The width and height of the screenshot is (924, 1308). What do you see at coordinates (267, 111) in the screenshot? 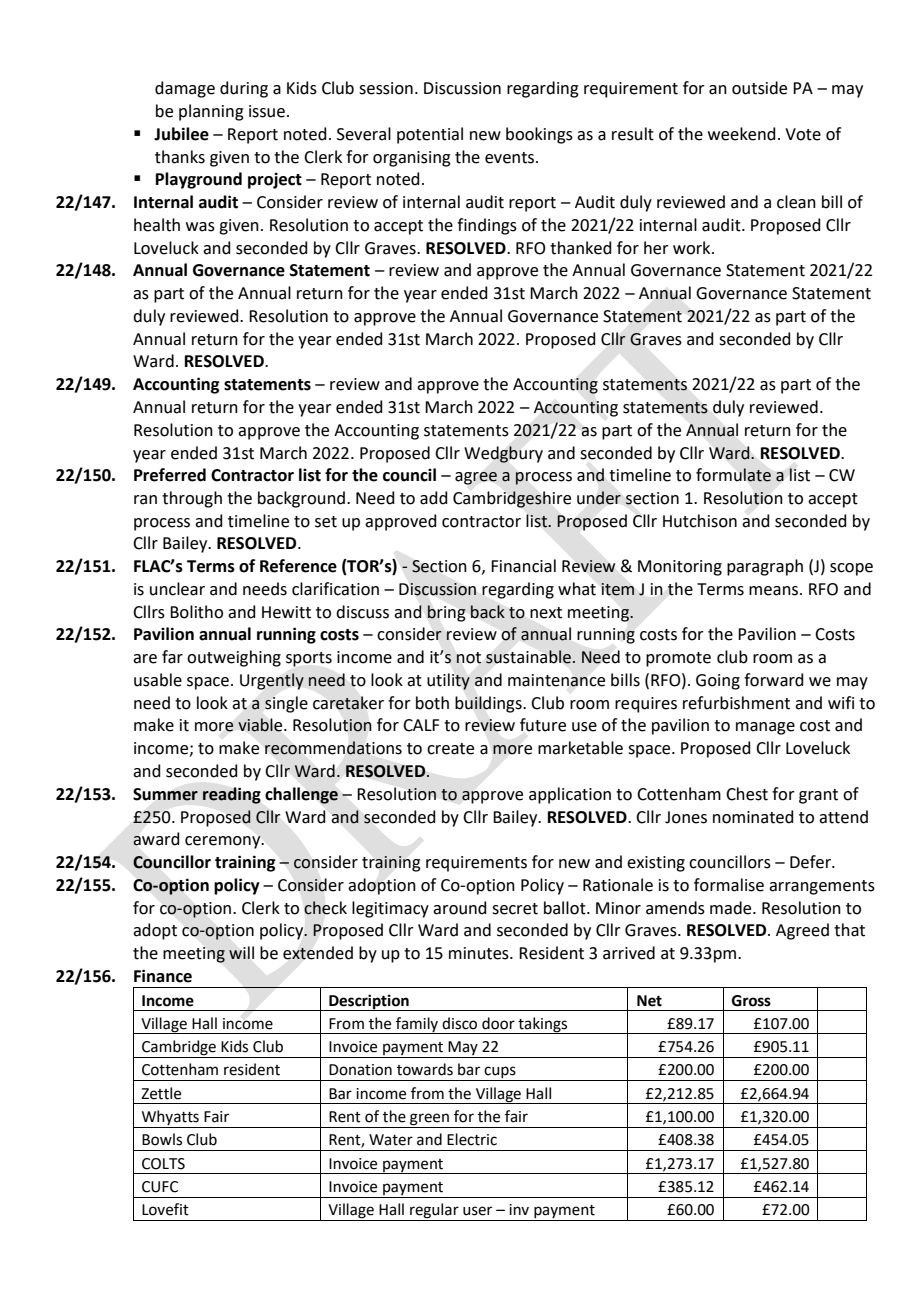
I see `issue` at bounding box center [267, 111].
